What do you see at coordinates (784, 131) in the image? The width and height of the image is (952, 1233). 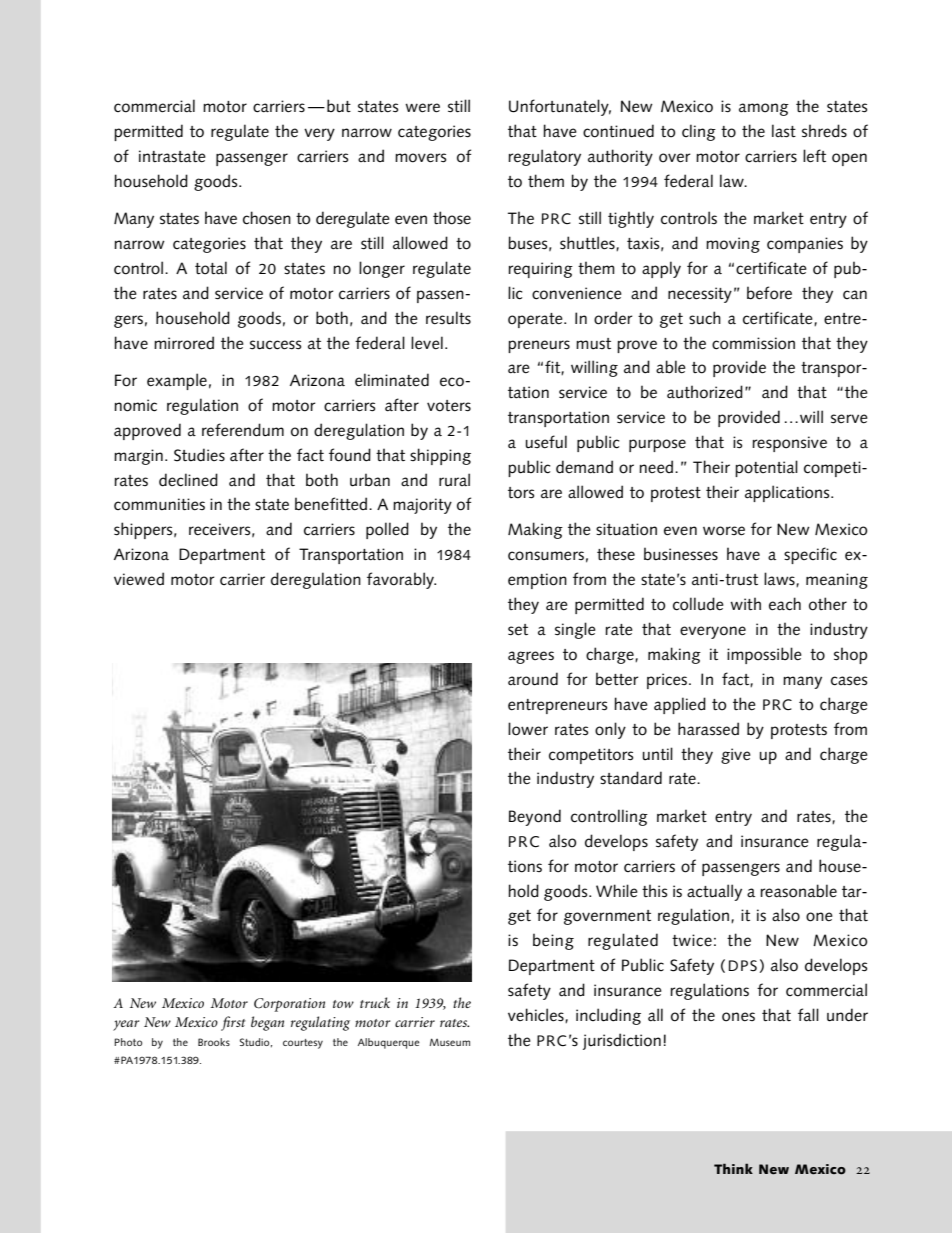 I see `last` at bounding box center [784, 131].
